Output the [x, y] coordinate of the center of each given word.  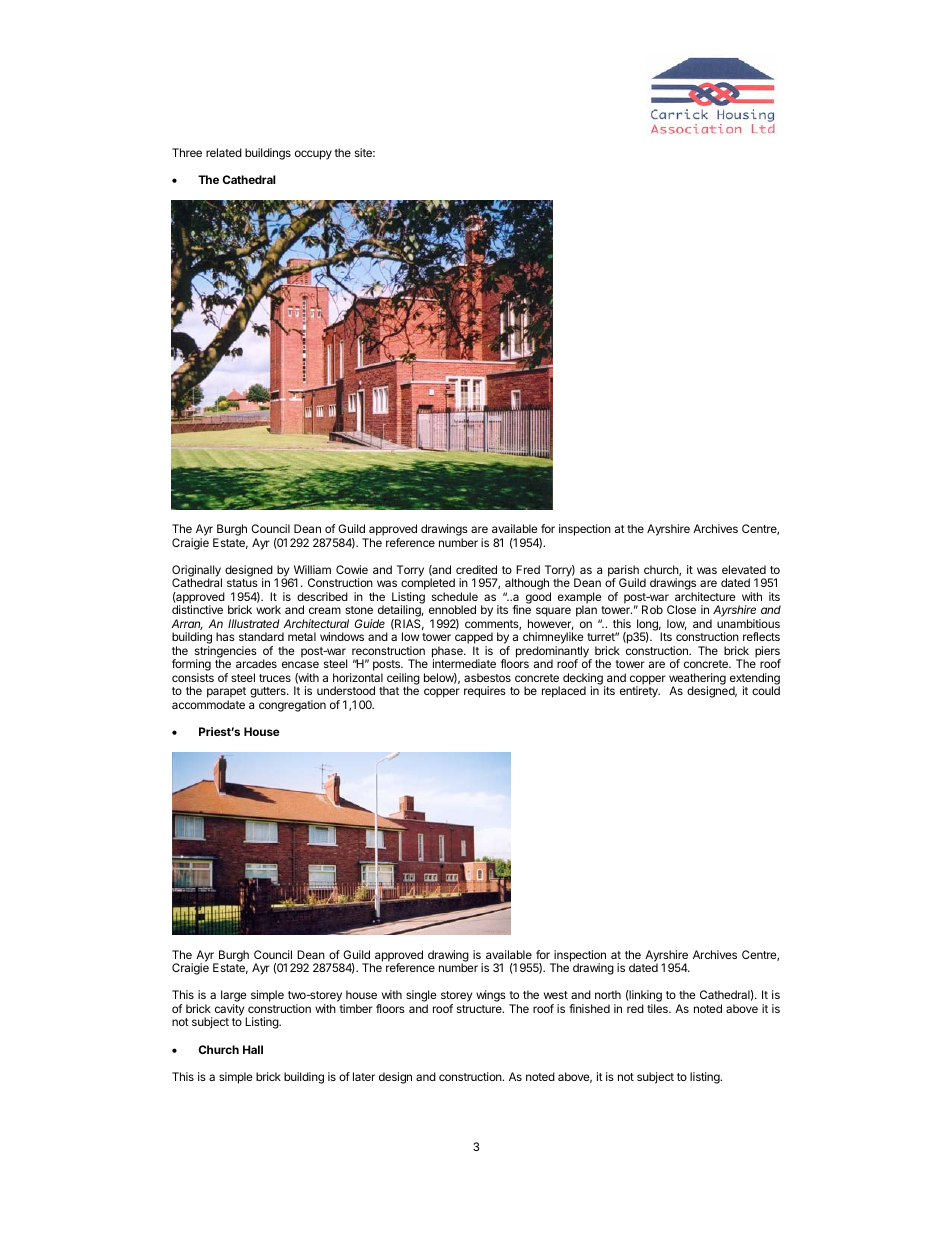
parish [623, 572]
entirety [640, 692]
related [224, 152]
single [421, 997]
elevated [744, 569]
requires [485, 692]
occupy [313, 155]
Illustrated [254, 623]
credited [476, 569]
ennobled [452, 609]
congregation [292, 706]
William [312, 569]
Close [681, 609]
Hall [253, 1049]
